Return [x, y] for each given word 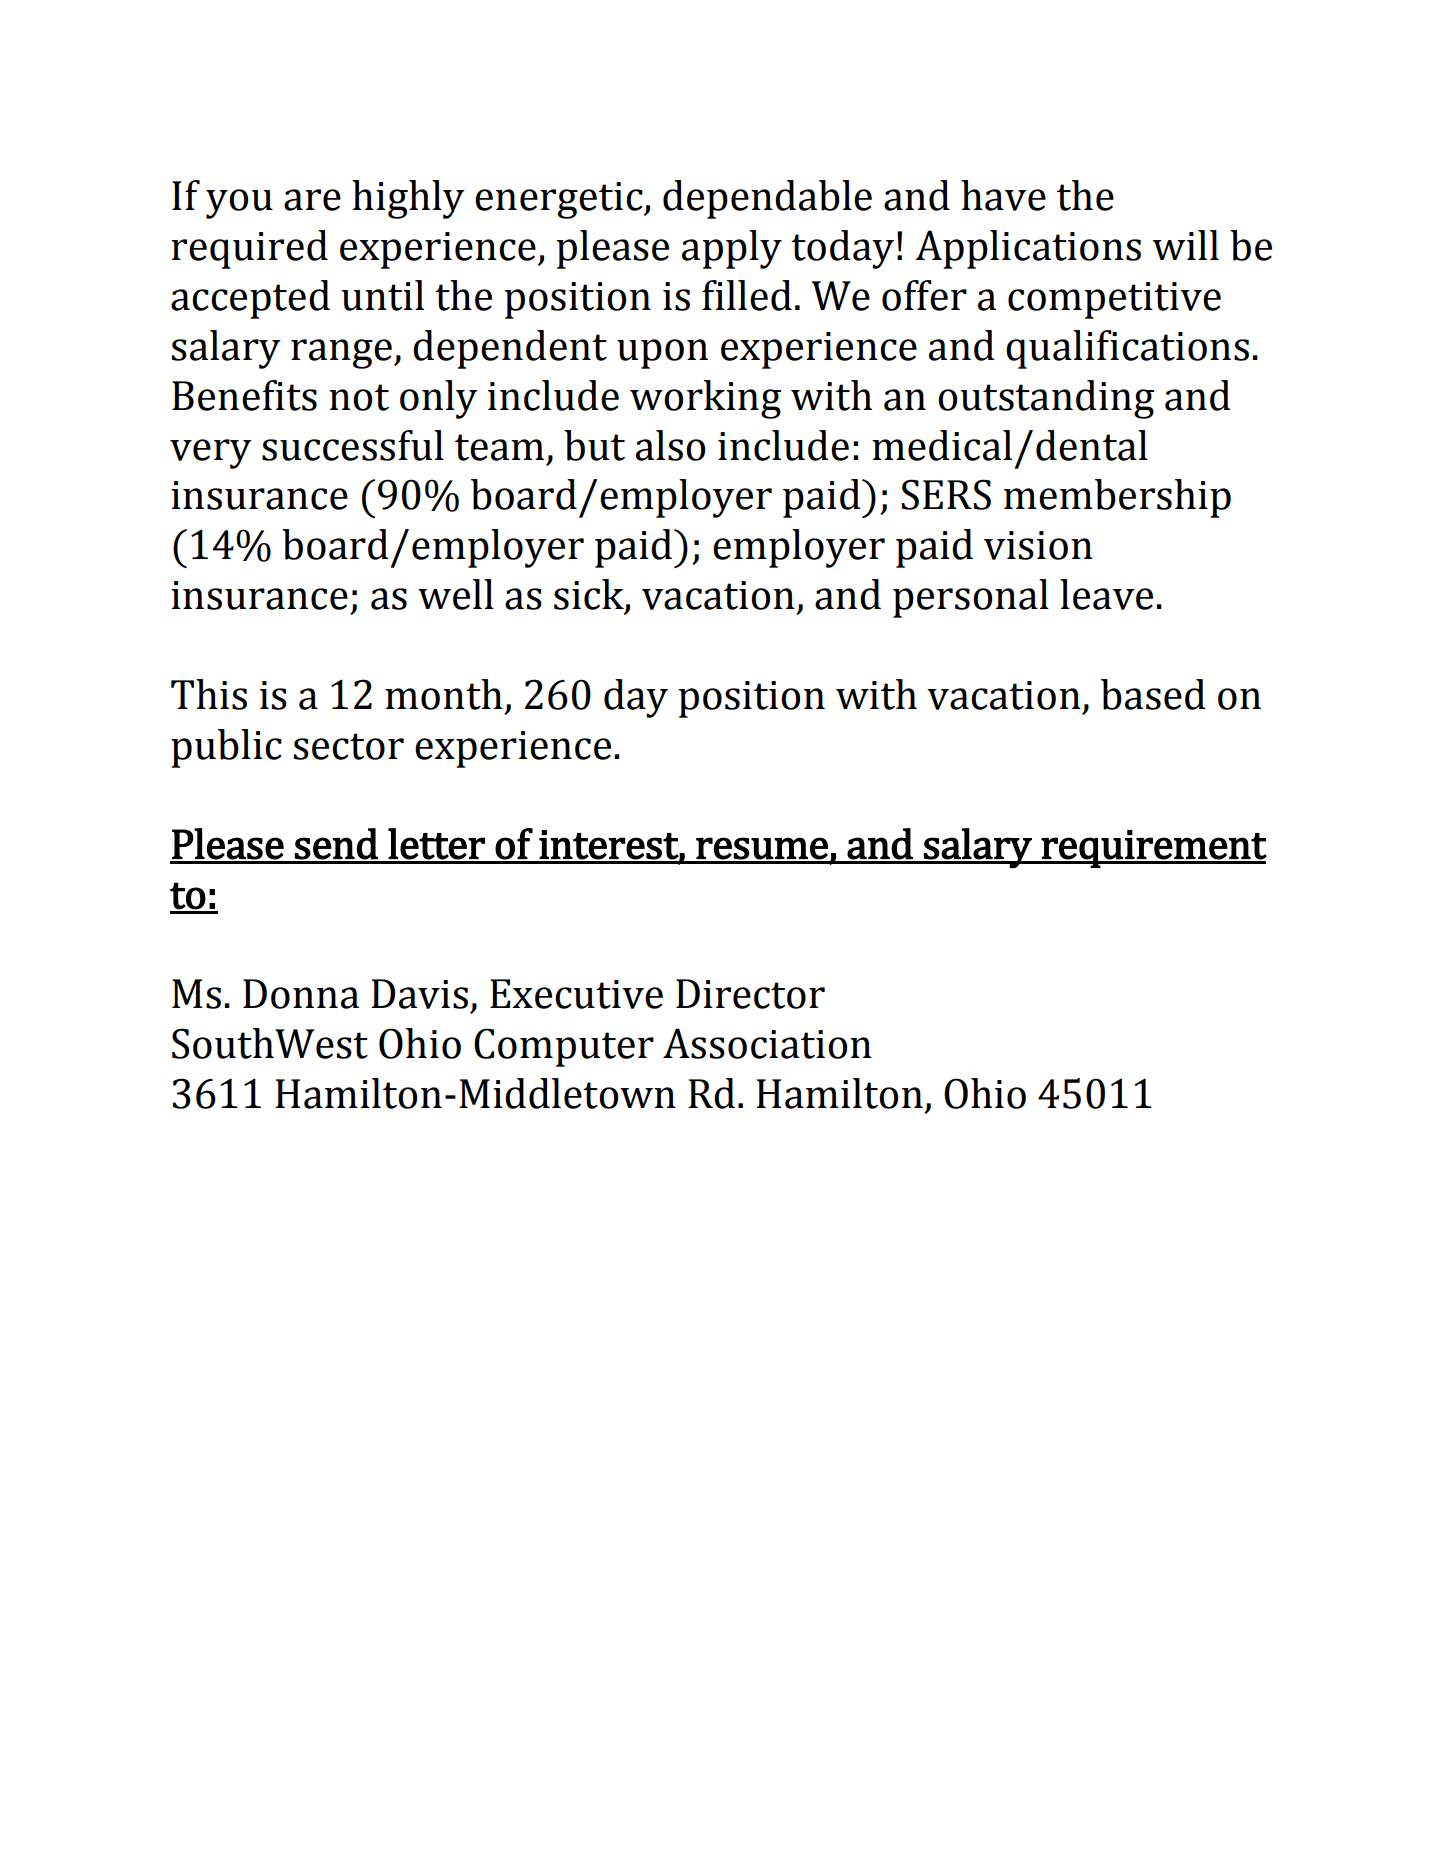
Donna [301, 994]
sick [590, 595]
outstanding [1046, 399]
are [312, 200]
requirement [1153, 849]
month [444, 694]
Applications [1028, 249]
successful [353, 445]
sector [349, 746]
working [705, 399]
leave [1106, 594]
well [456, 594]
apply [732, 249]
